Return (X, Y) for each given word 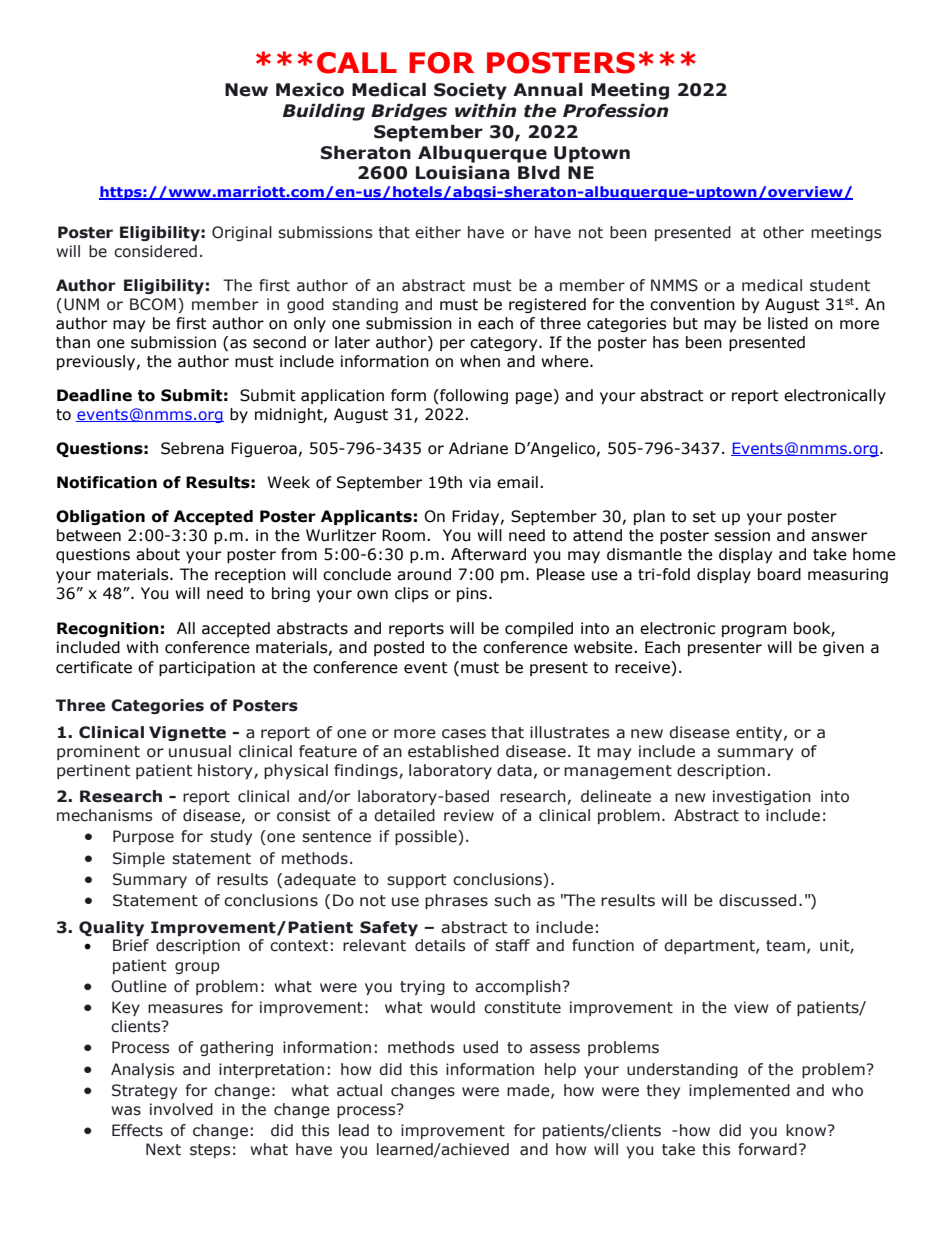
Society (470, 91)
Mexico (310, 90)
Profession (616, 111)
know (807, 1130)
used (480, 1047)
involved (181, 1109)
